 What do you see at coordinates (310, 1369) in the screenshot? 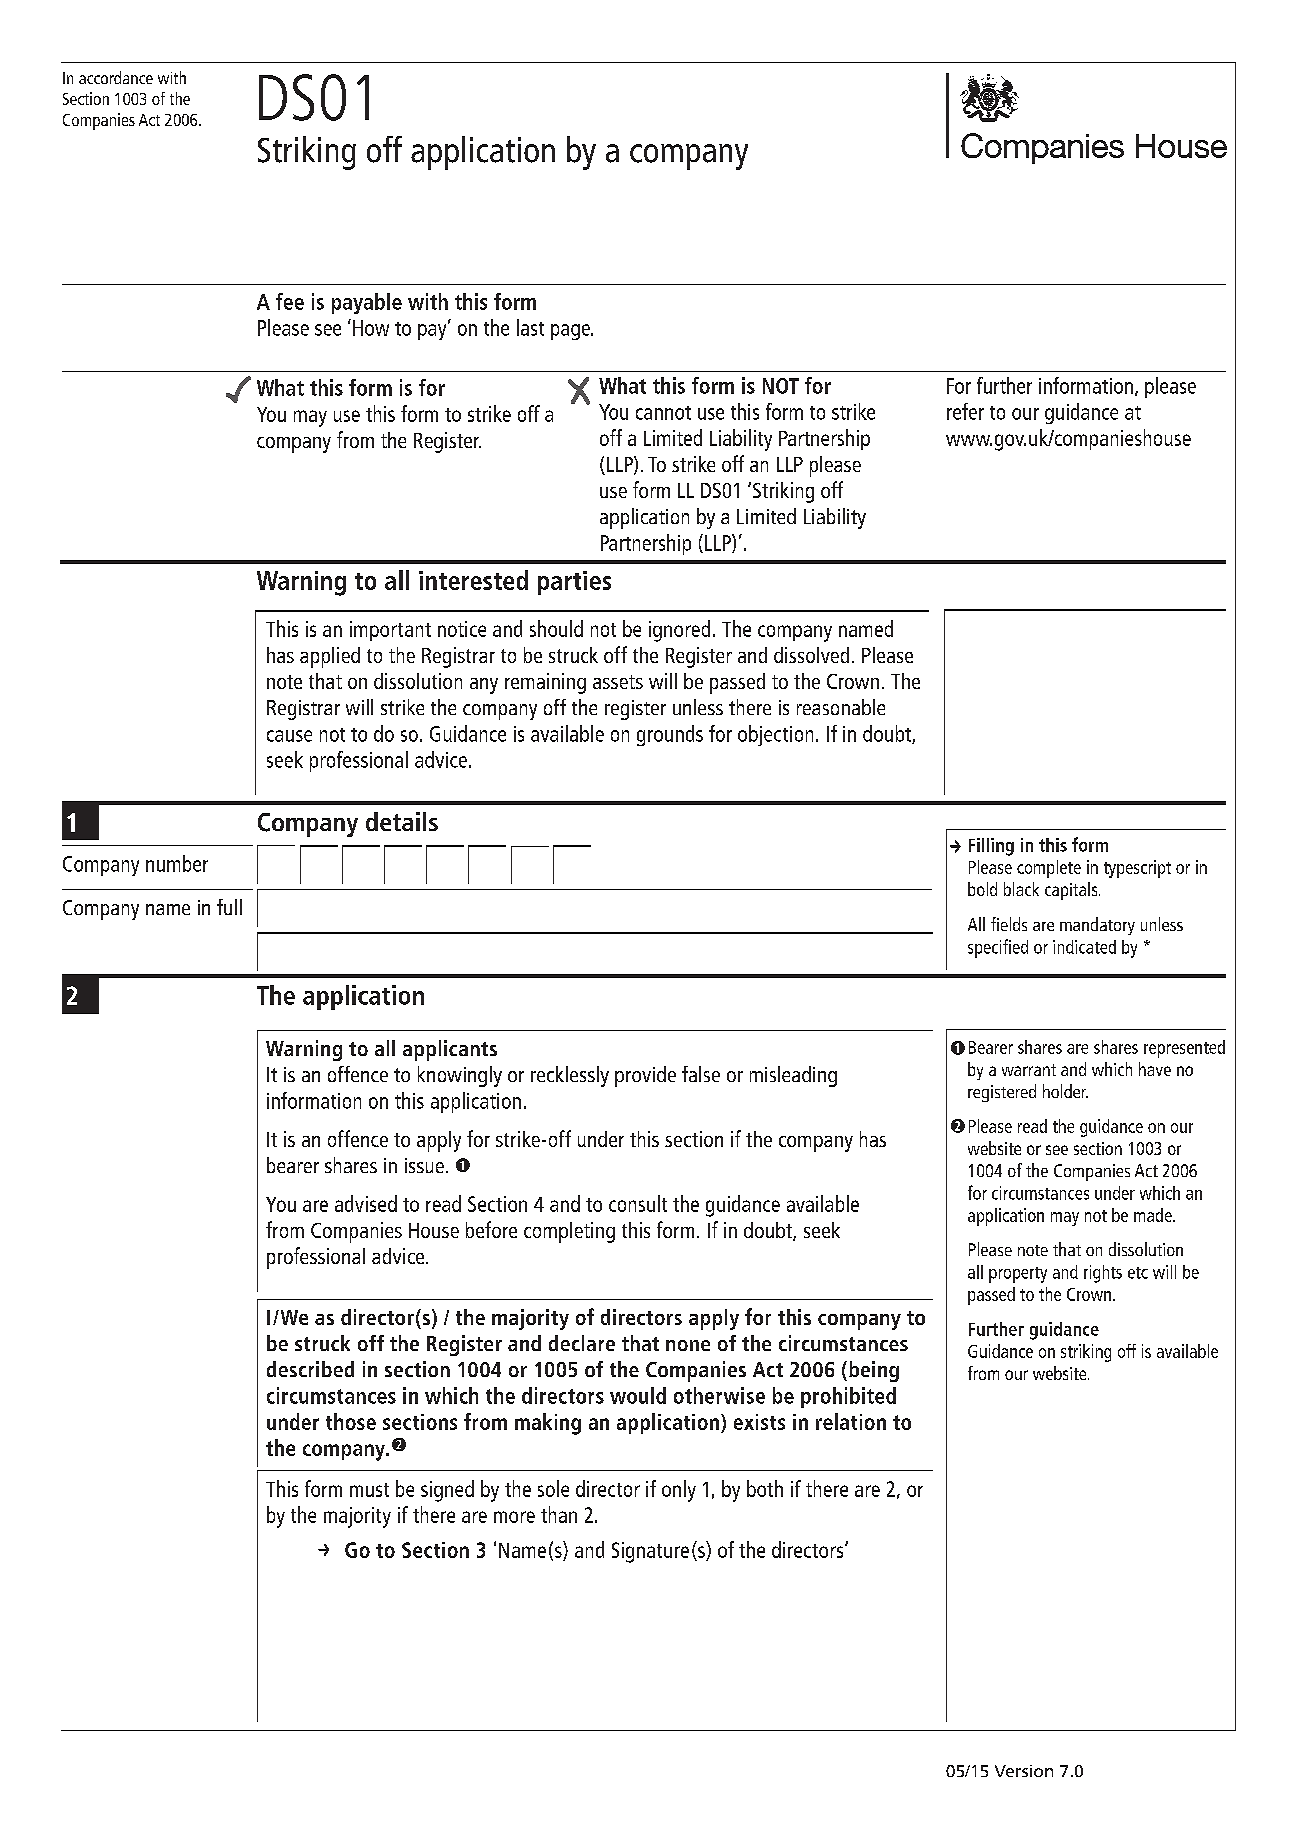
I see `described` at bounding box center [310, 1369].
